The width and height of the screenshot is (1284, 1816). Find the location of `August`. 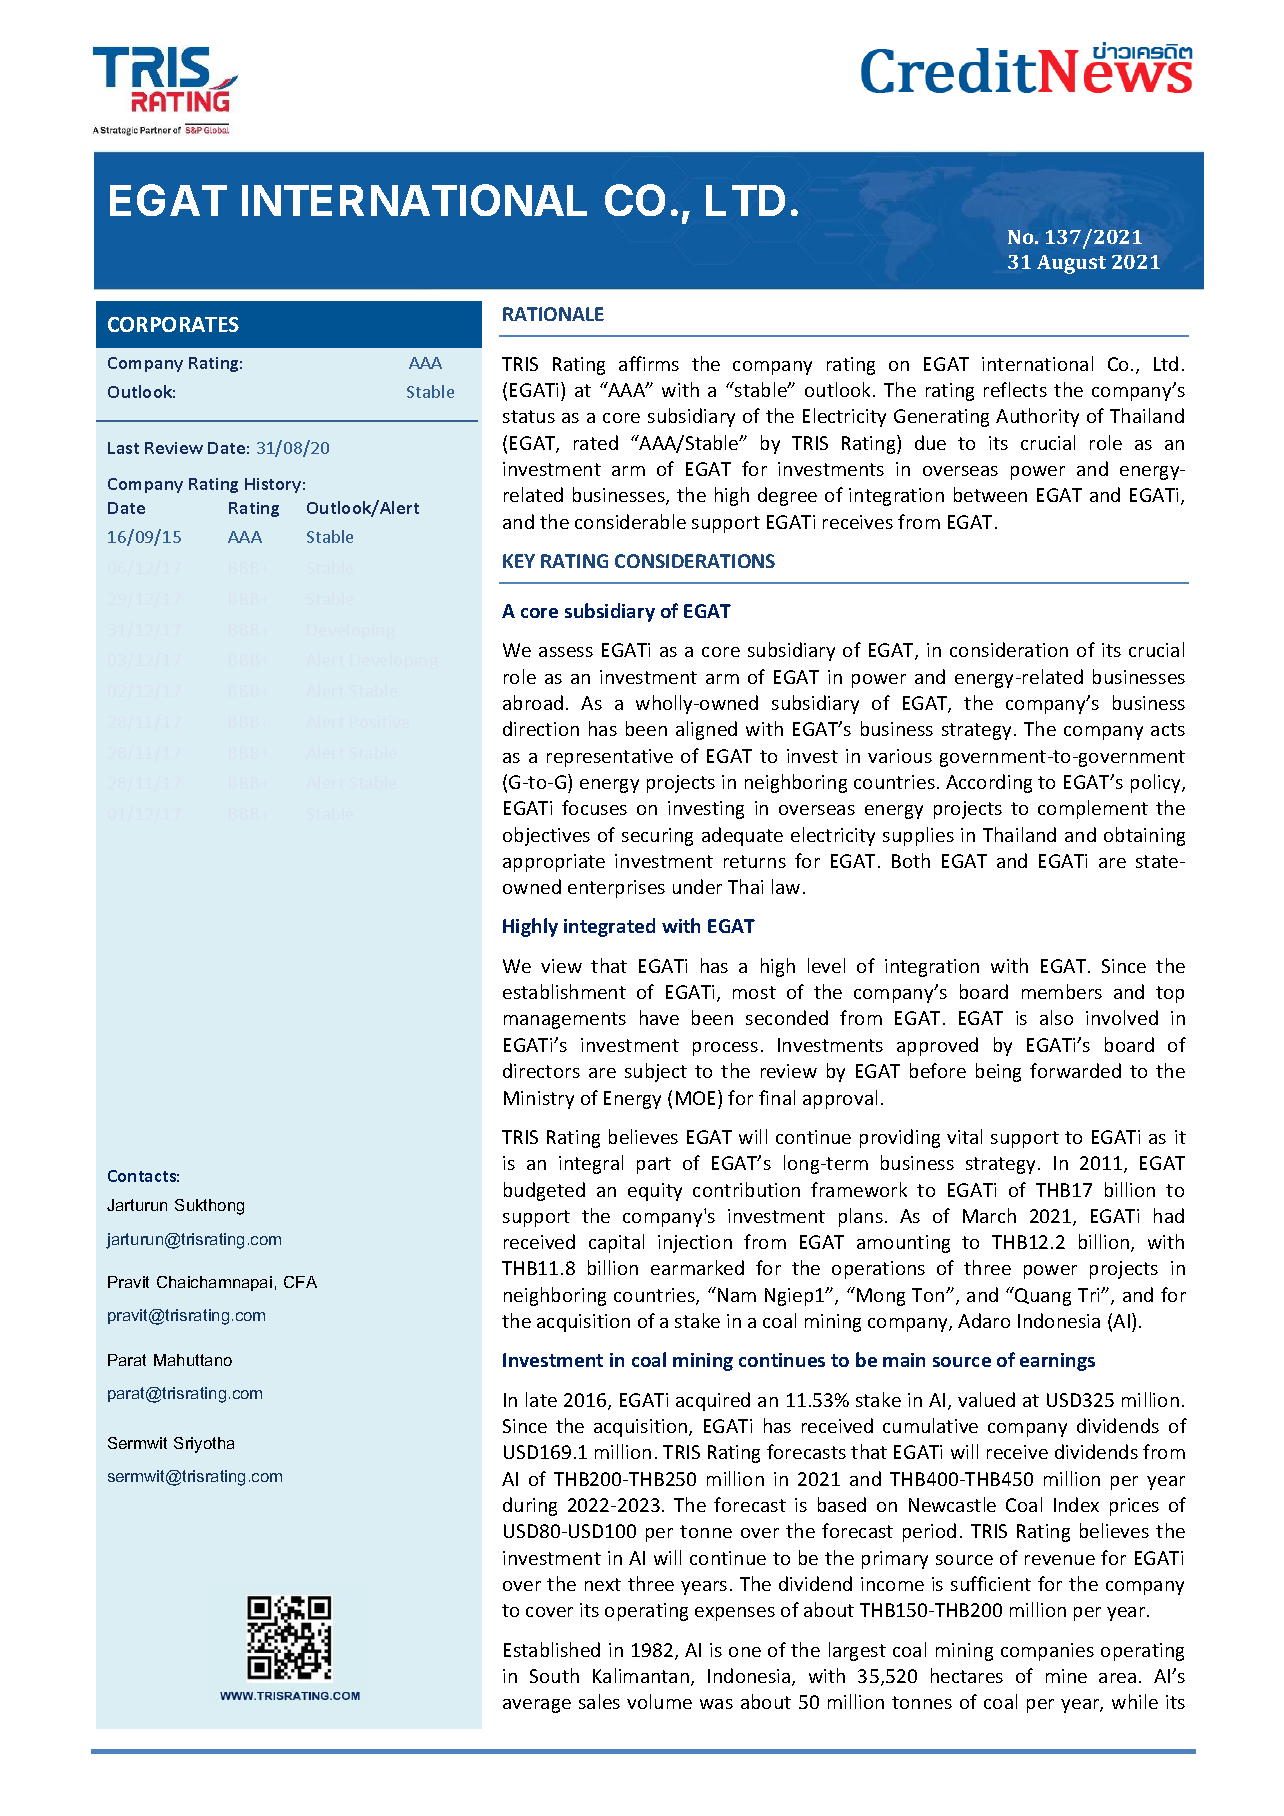

August is located at coordinates (1071, 264).
